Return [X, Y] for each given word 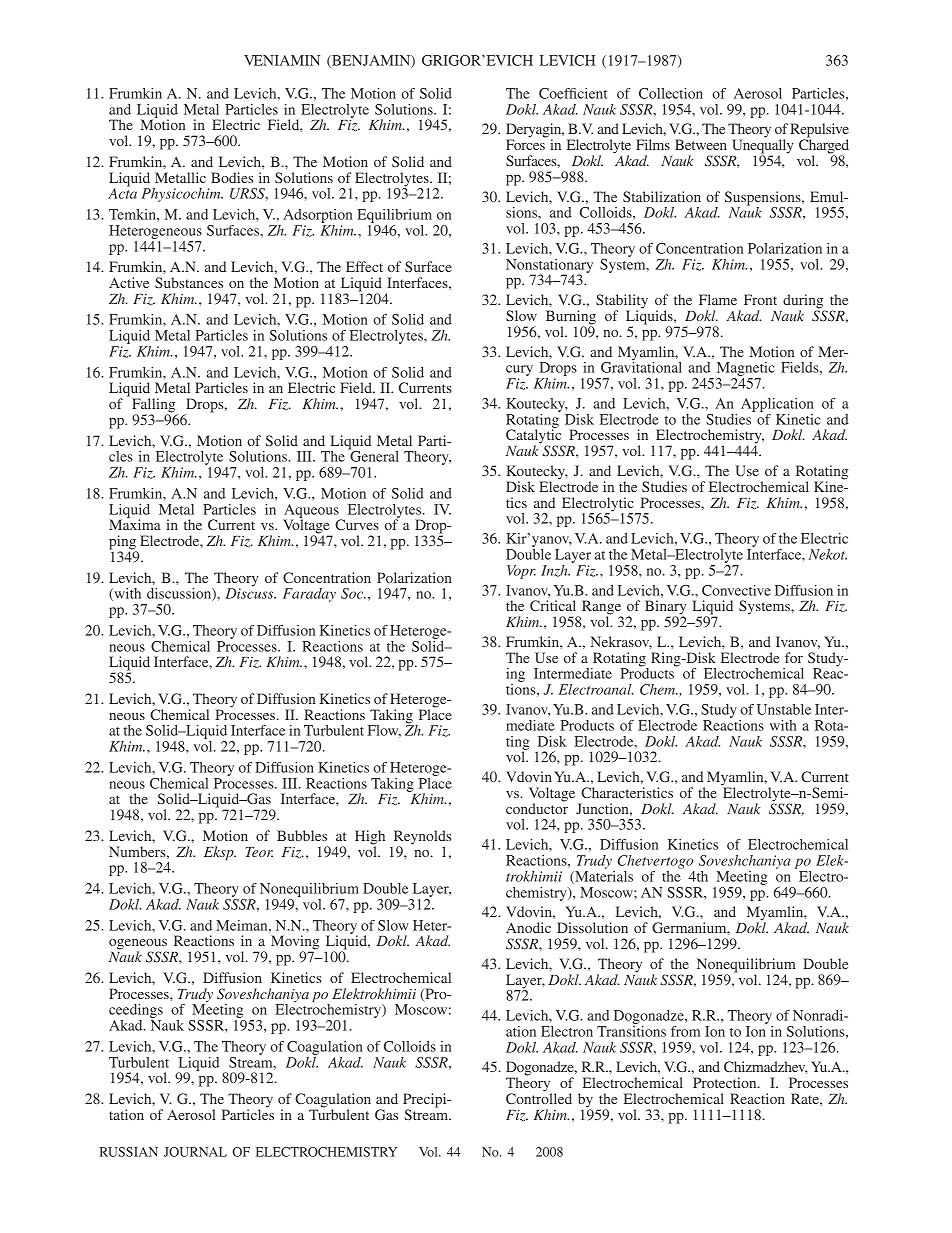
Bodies [232, 177]
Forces [525, 144]
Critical [553, 605]
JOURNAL [195, 1152]
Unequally [763, 146]
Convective [736, 590]
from [685, 1031]
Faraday [309, 595]
